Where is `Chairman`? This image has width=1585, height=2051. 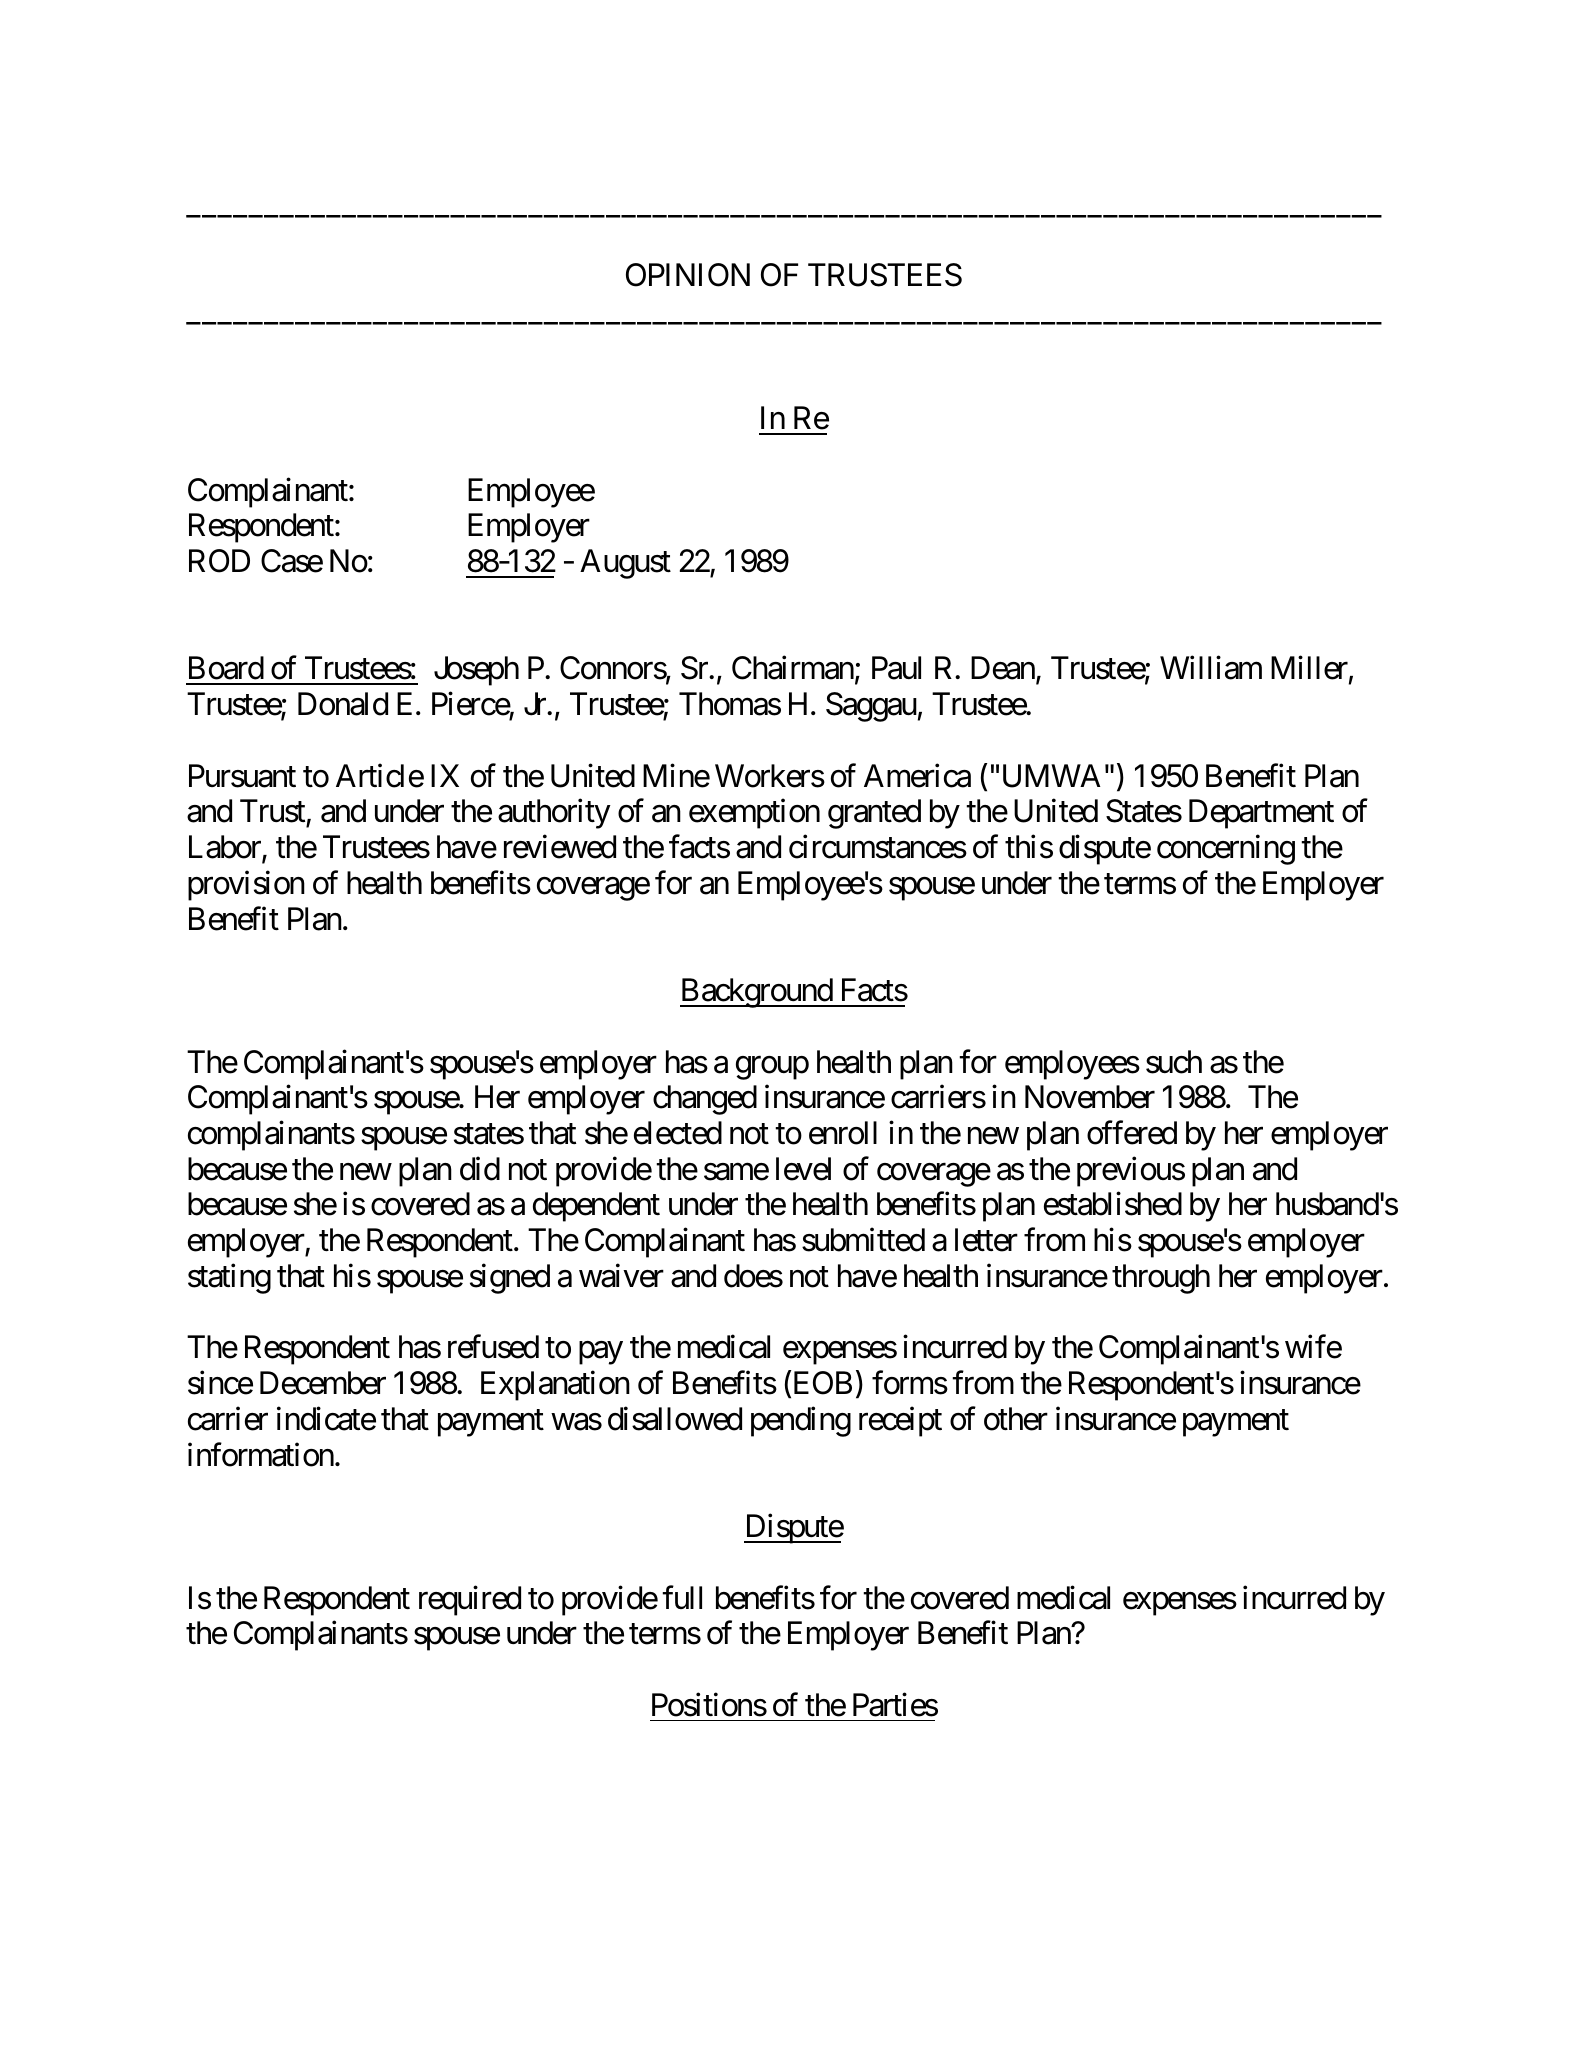
Chairman is located at coordinates (793, 668).
